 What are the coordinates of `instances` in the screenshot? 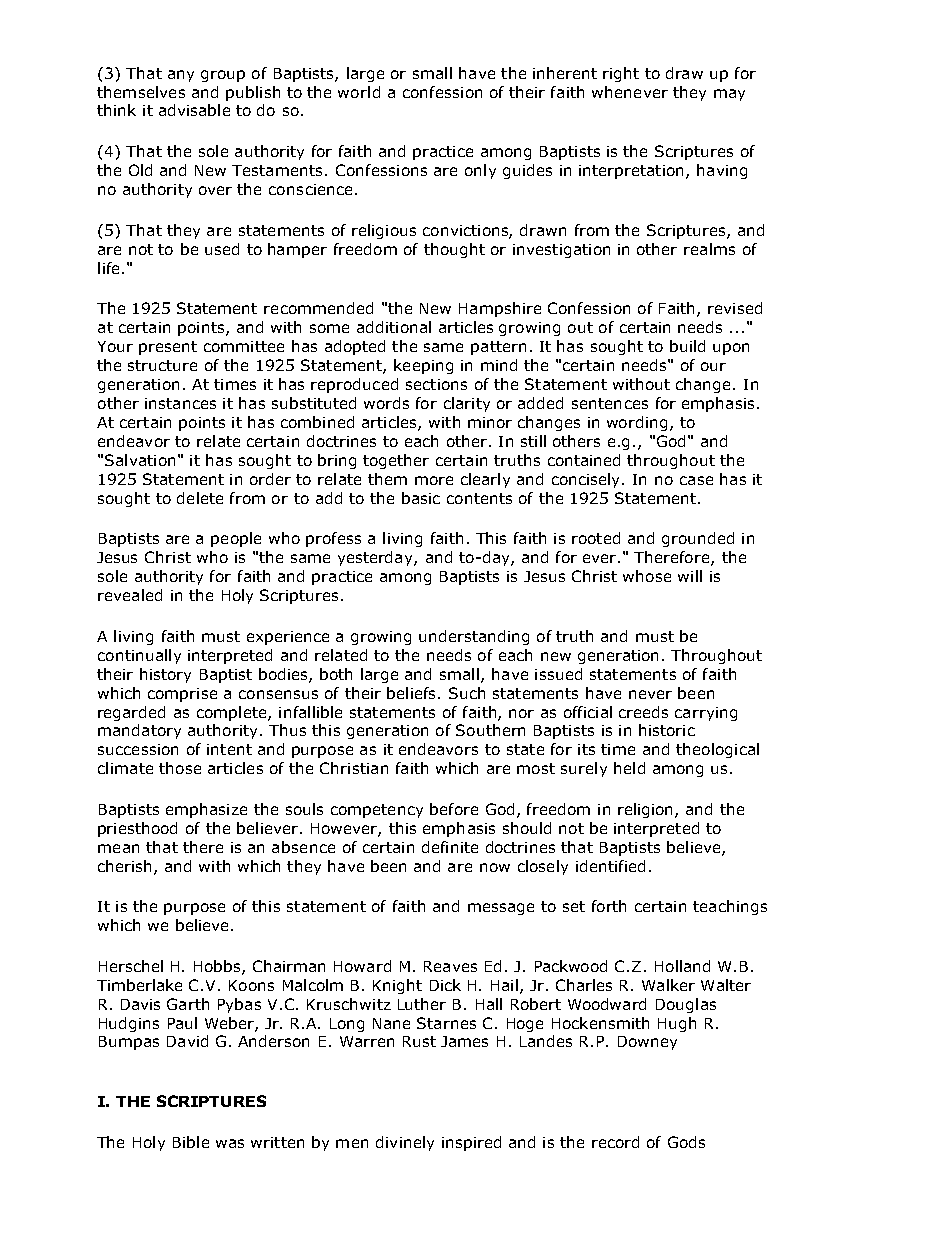 It's located at (180, 403).
